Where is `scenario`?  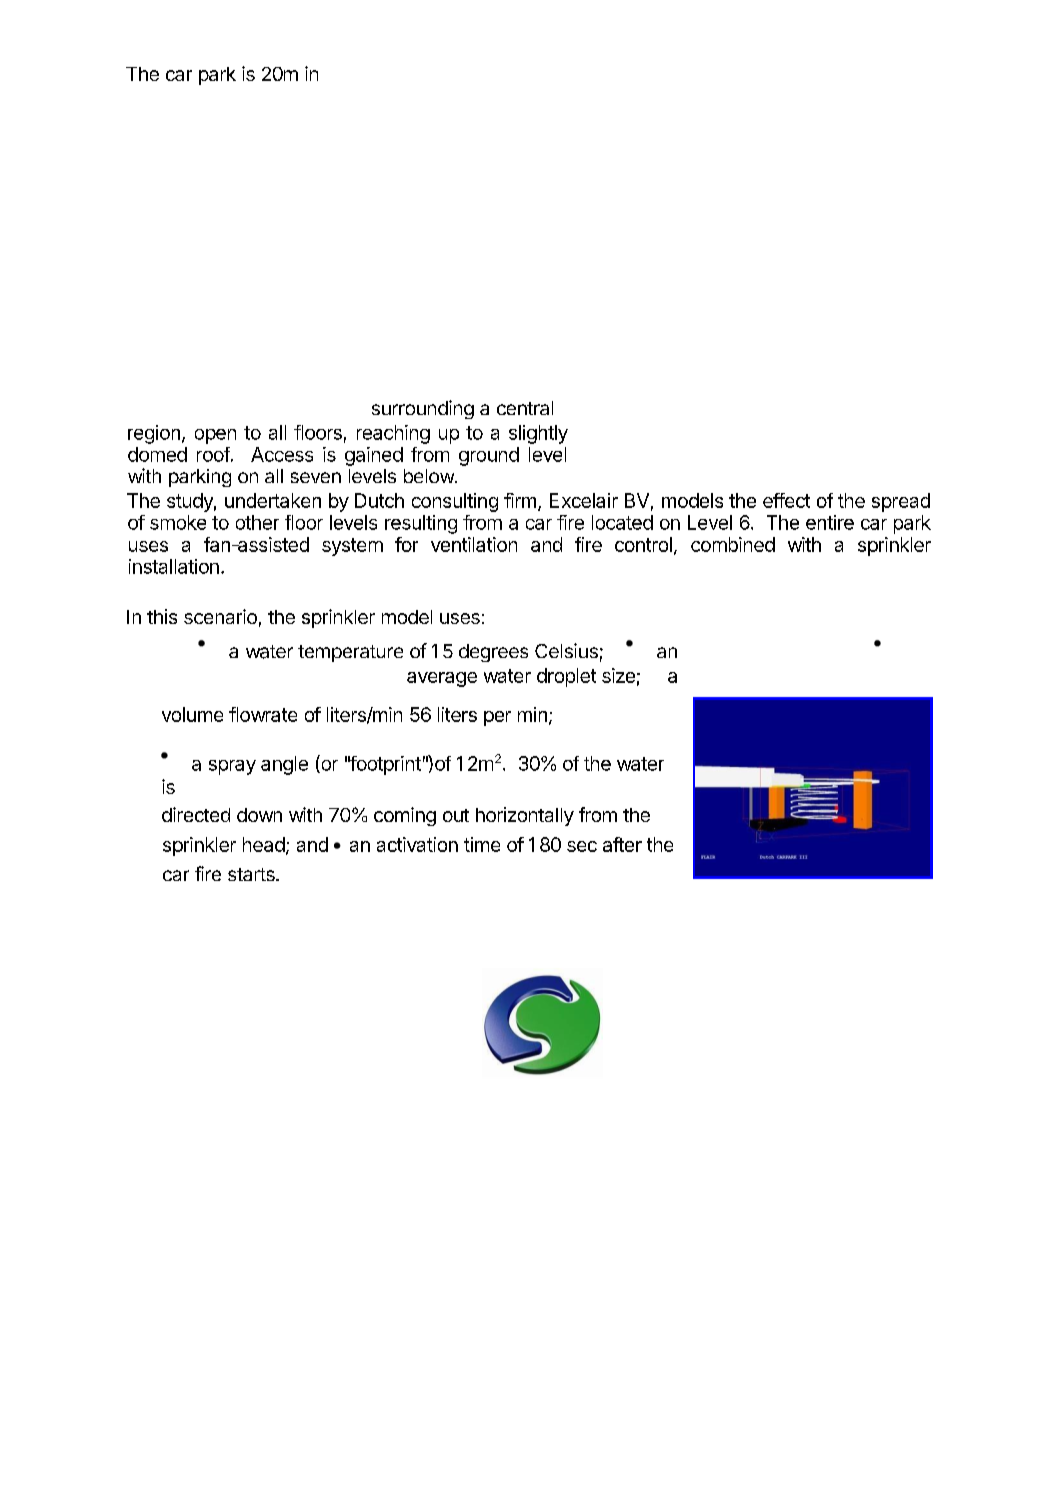 scenario is located at coordinates (220, 616).
